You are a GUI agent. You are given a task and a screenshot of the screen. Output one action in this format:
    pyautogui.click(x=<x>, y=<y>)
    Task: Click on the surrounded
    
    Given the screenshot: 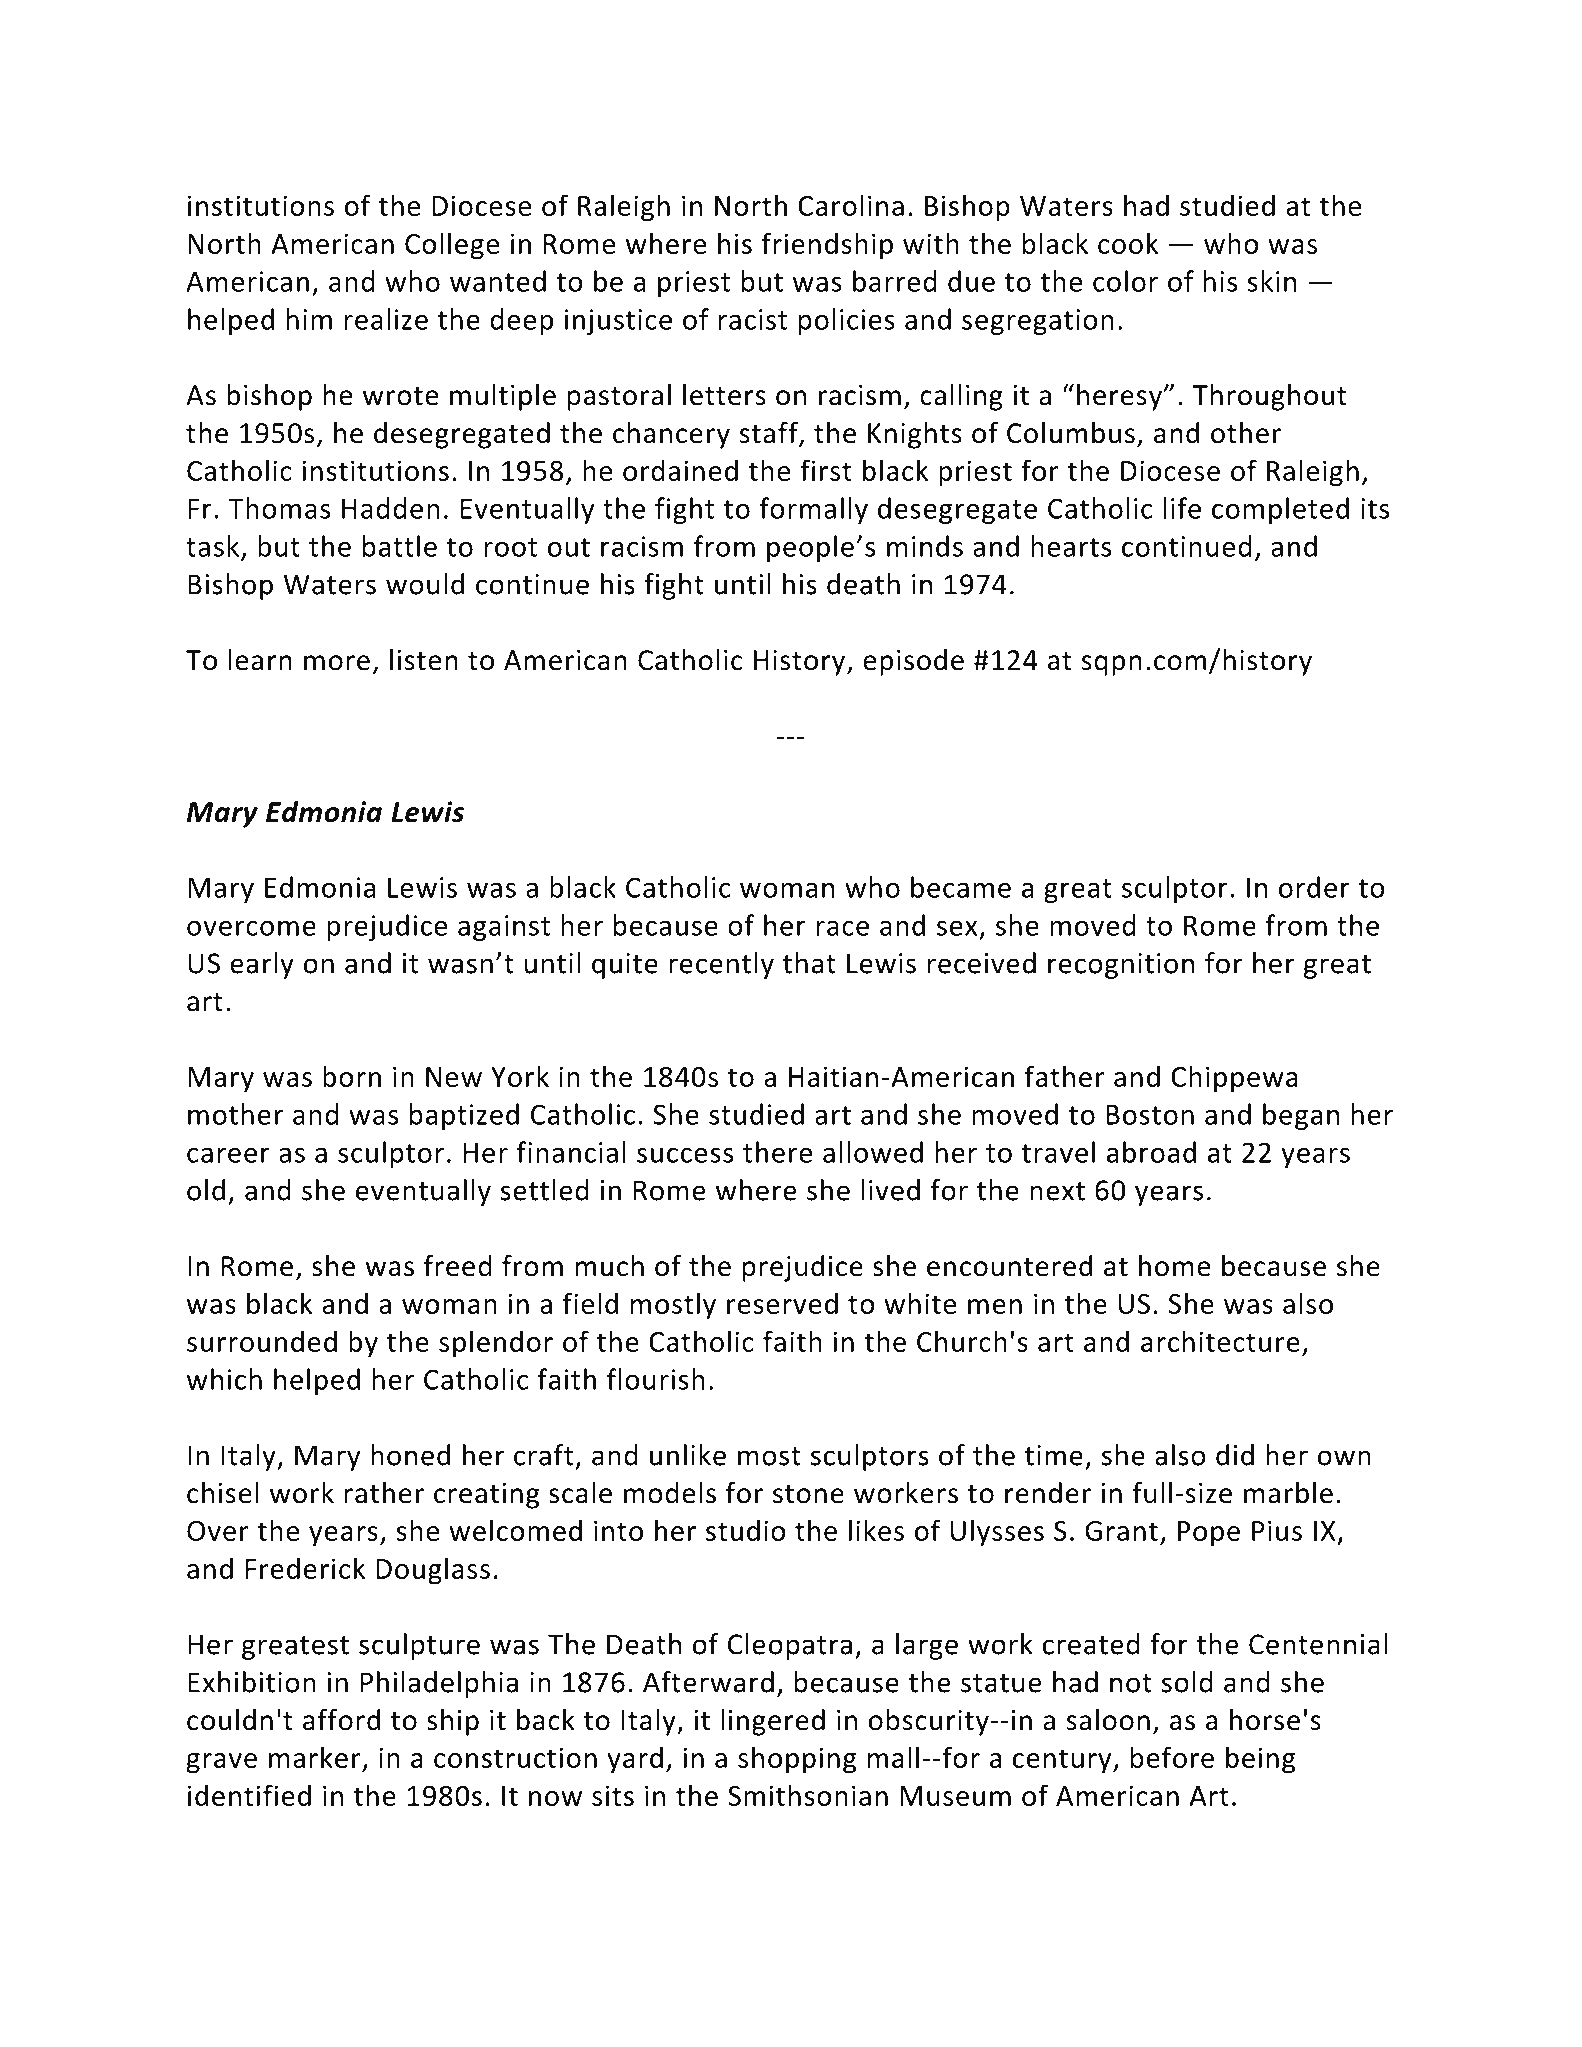 What is the action you would take?
    pyautogui.click(x=262, y=1341)
